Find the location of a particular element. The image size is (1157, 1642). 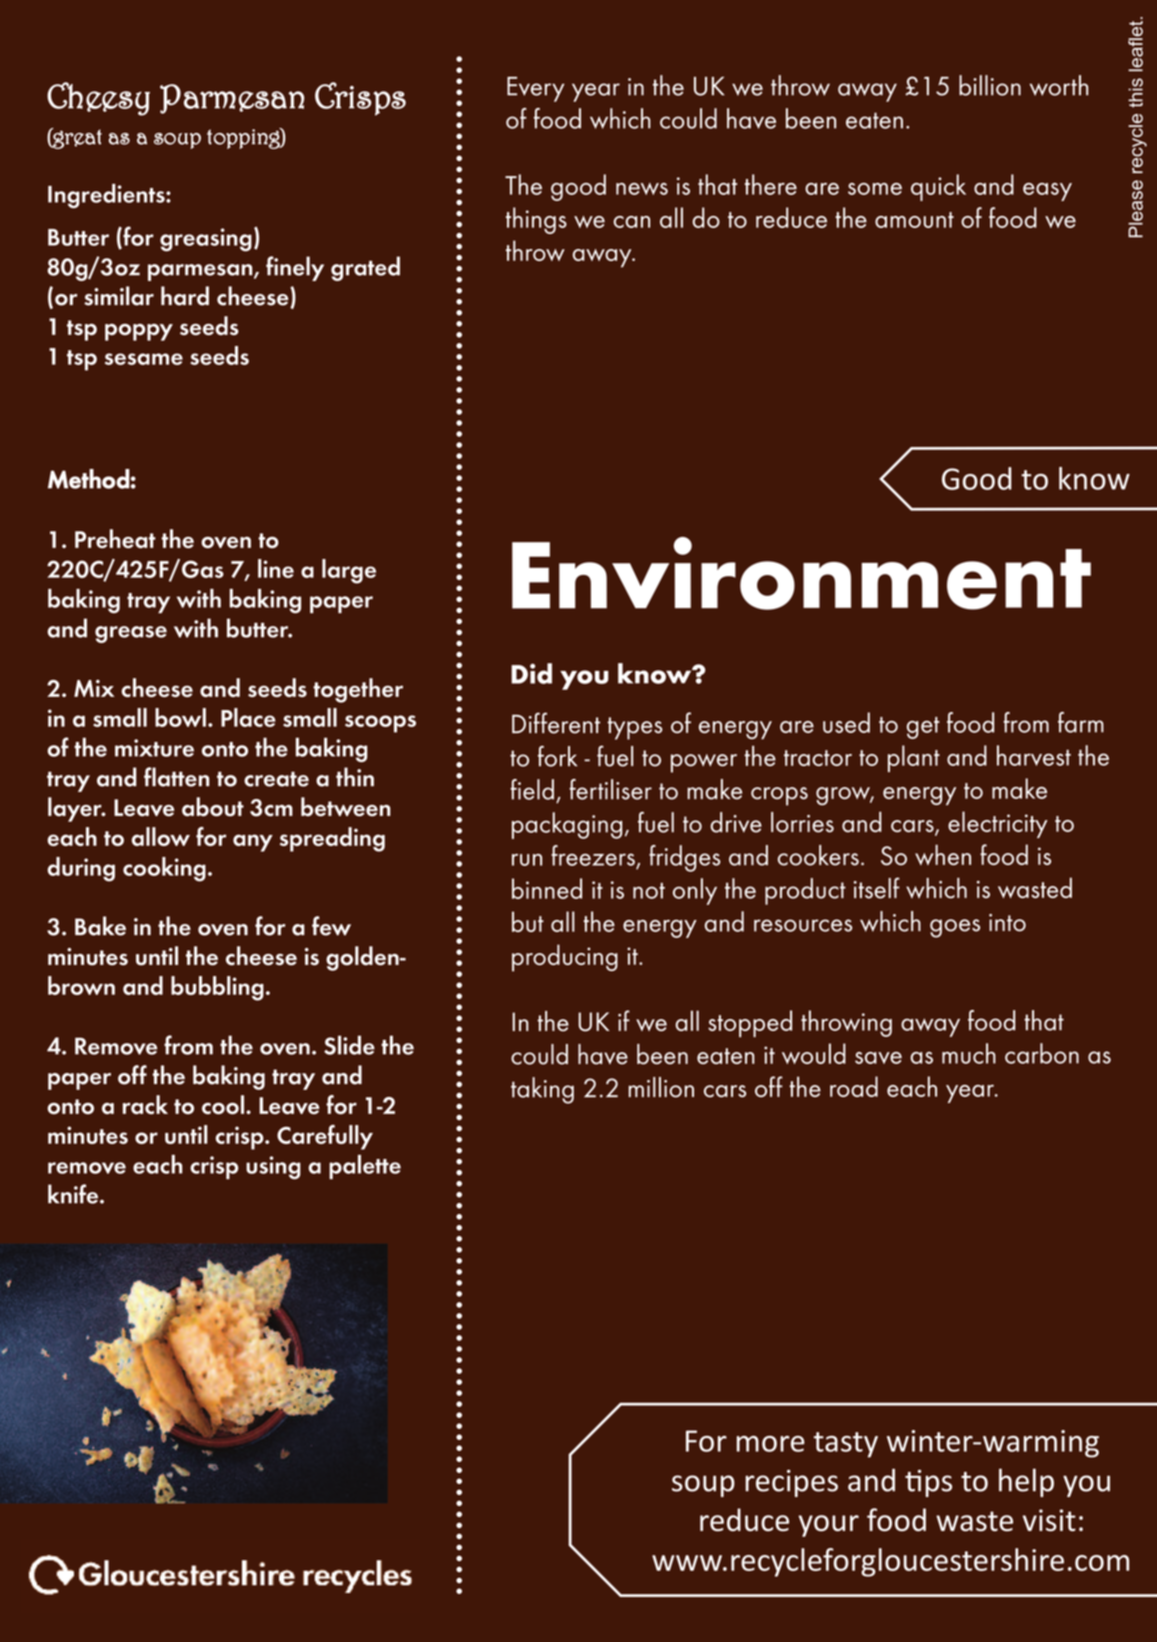

knife is located at coordinates (73, 1194).
